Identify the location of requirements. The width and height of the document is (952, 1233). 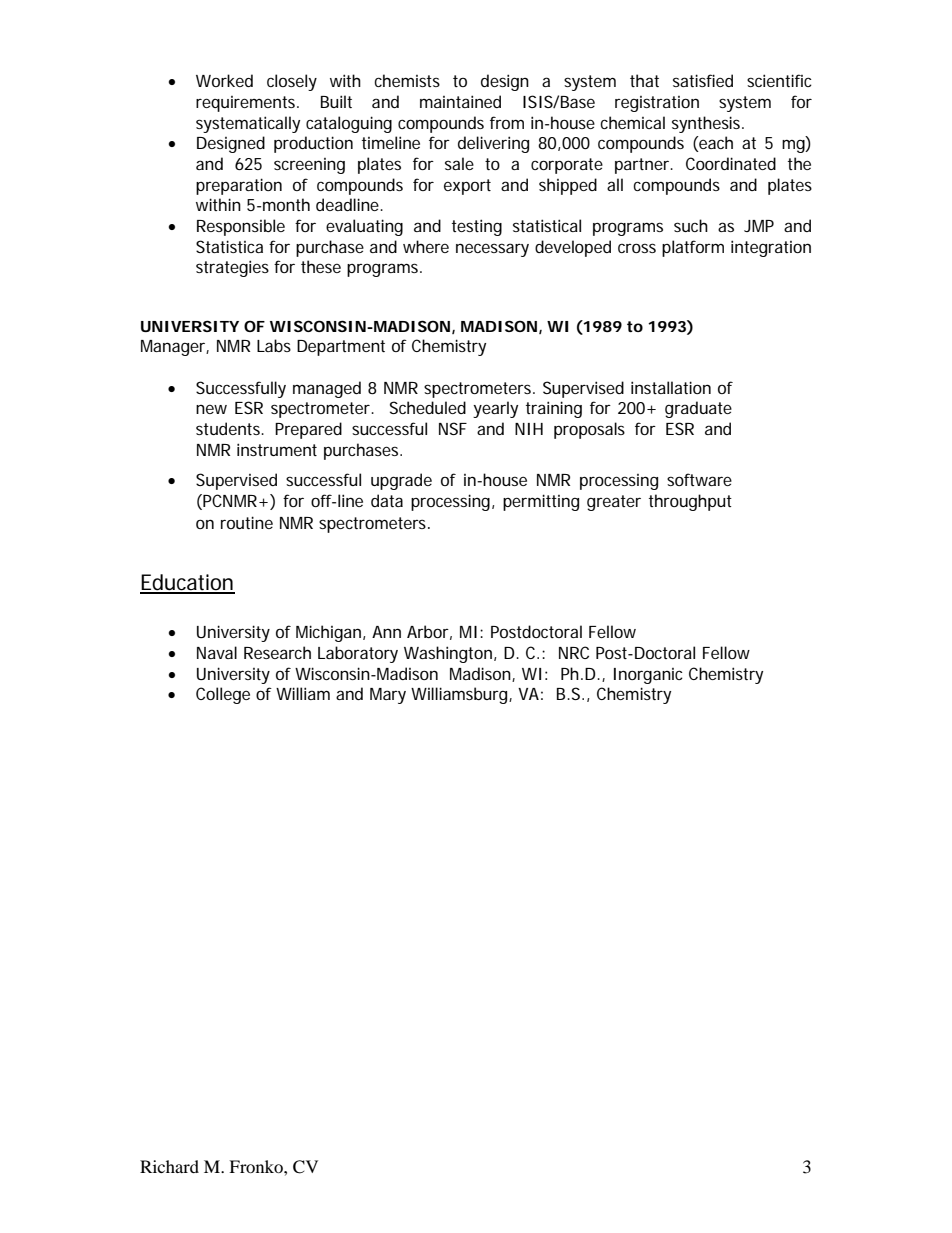
(247, 104).
